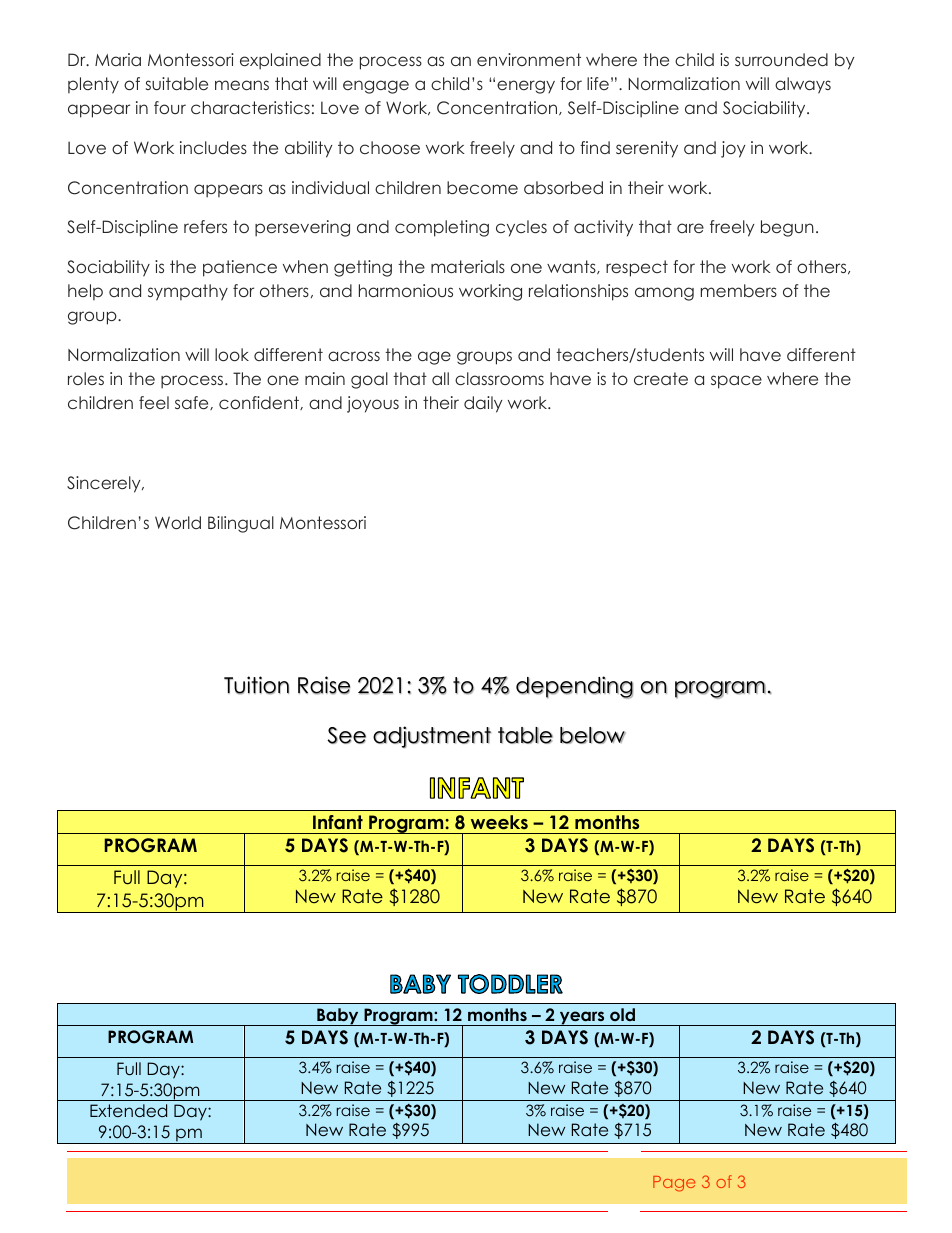 This screenshot has height=1233, width=952. I want to click on Extended, so click(128, 1110).
